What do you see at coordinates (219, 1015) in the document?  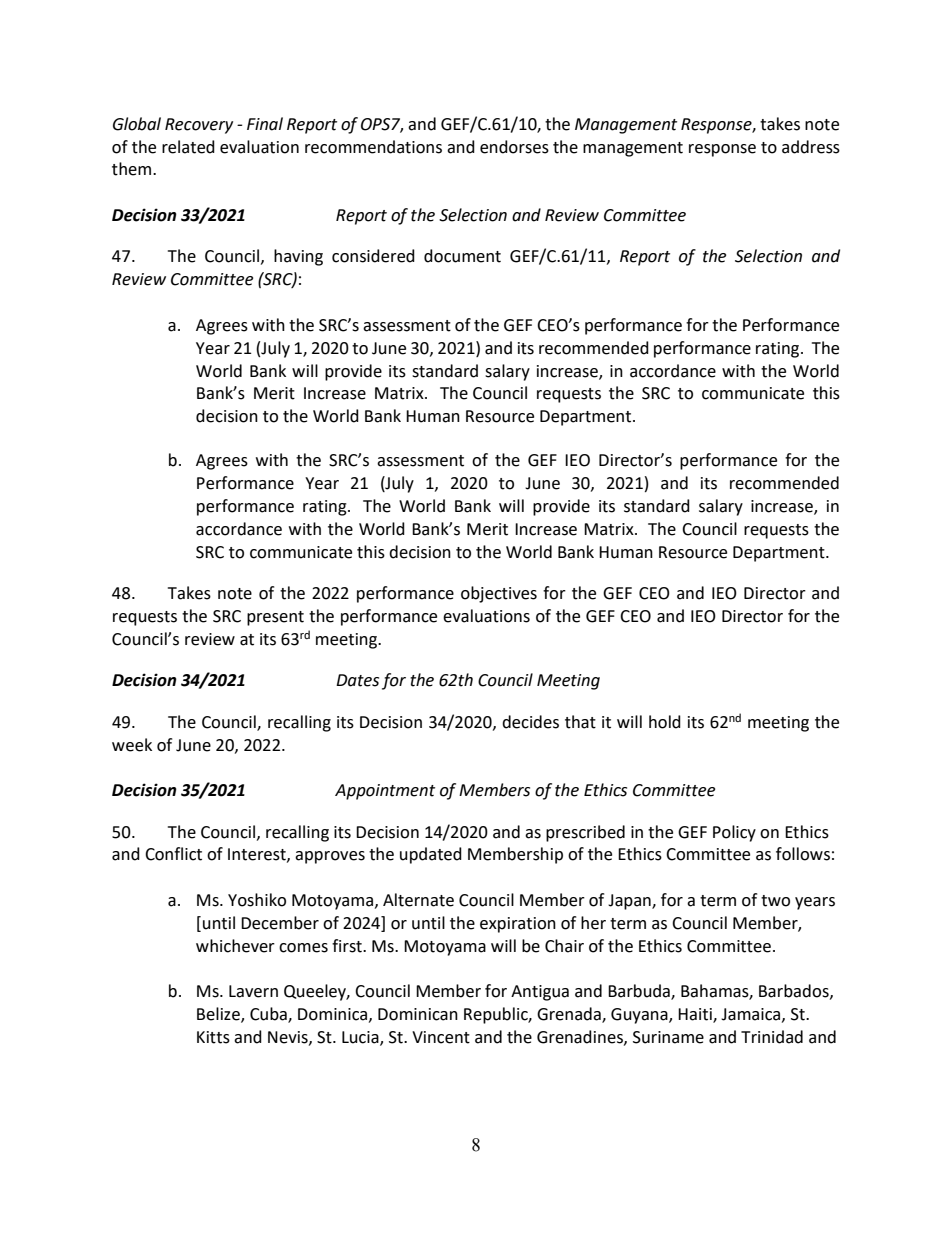 I see `Belize` at bounding box center [219, 1015].
